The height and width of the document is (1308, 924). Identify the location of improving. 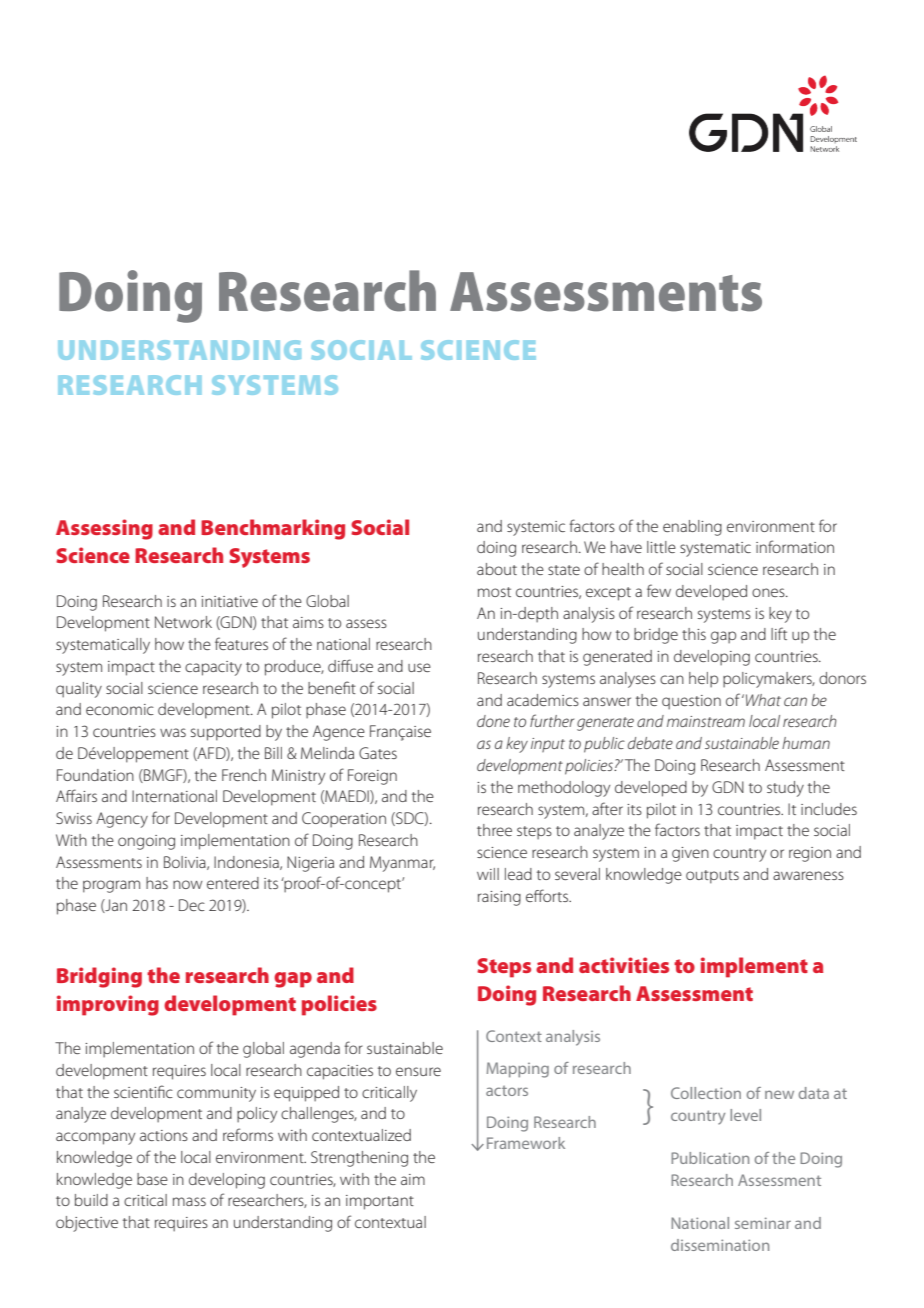
(108, 1005).
